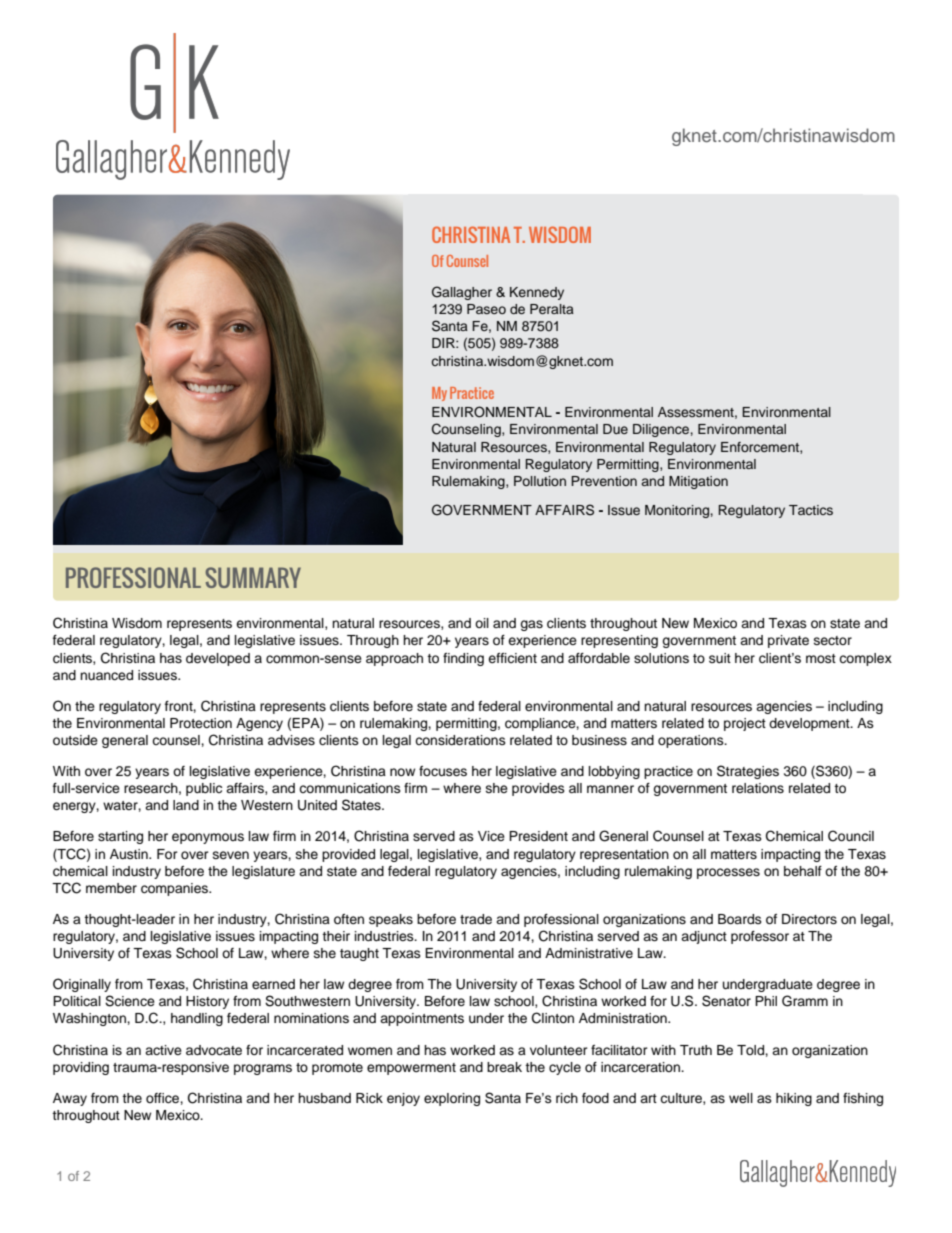 This page has height=1233, width=952. I want to click on Peralta, so click(552, 309).
